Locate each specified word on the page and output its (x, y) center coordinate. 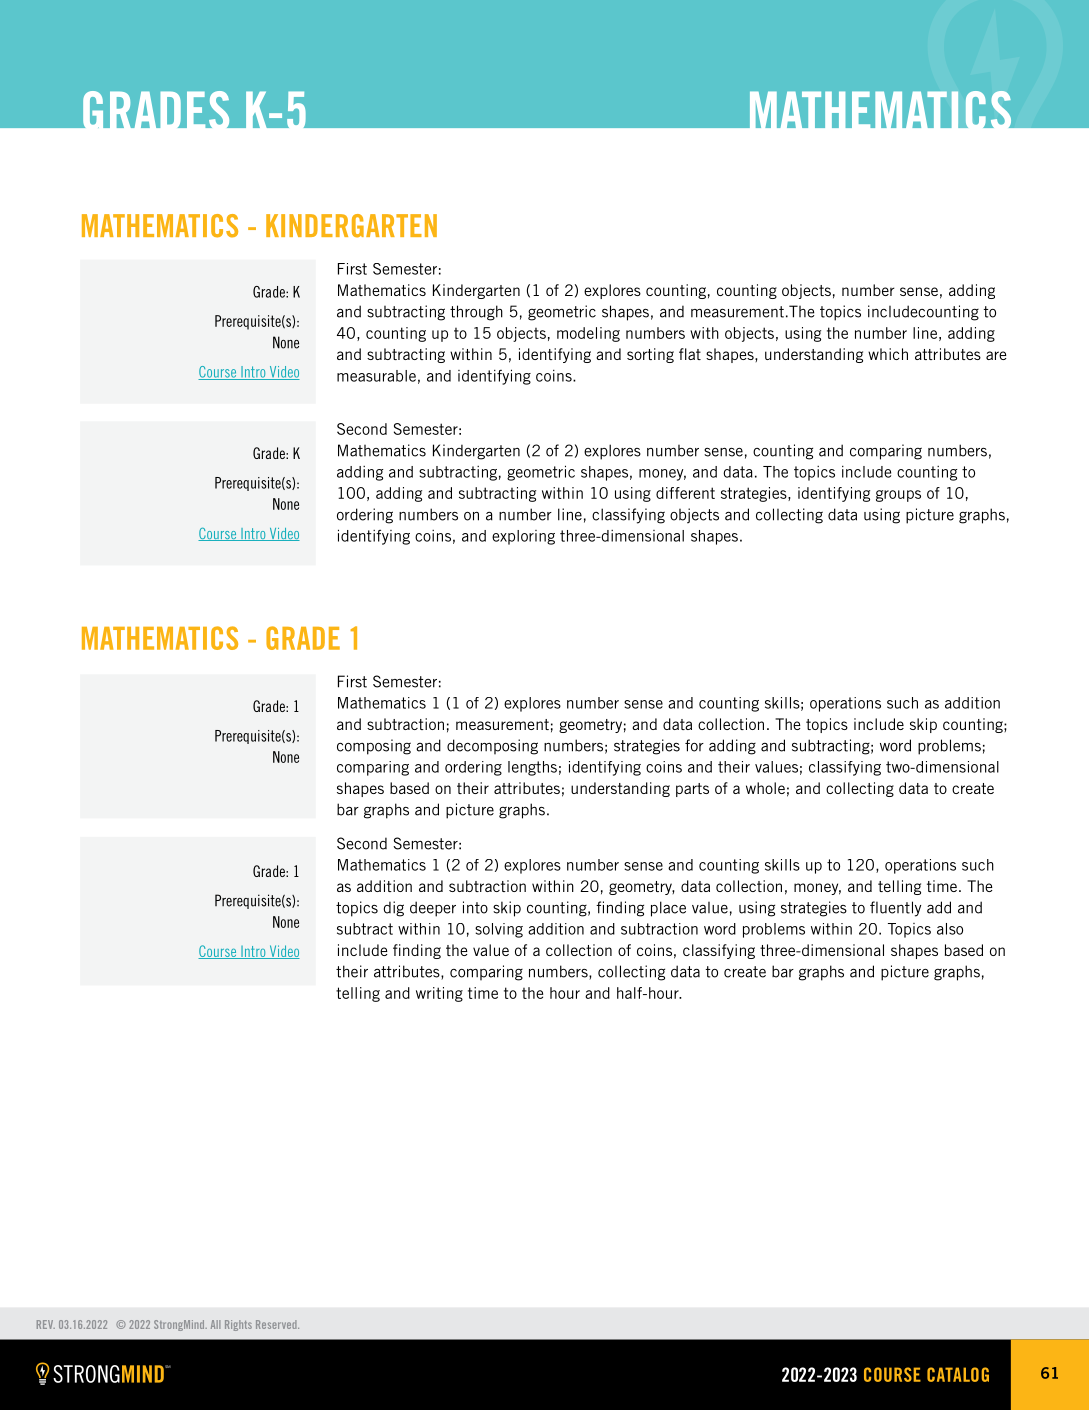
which (888, 354)
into (475, 907)
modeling (588, 334)
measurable (376, 376)
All (215, 1324)
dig (393, 909)
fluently (895, 909)
